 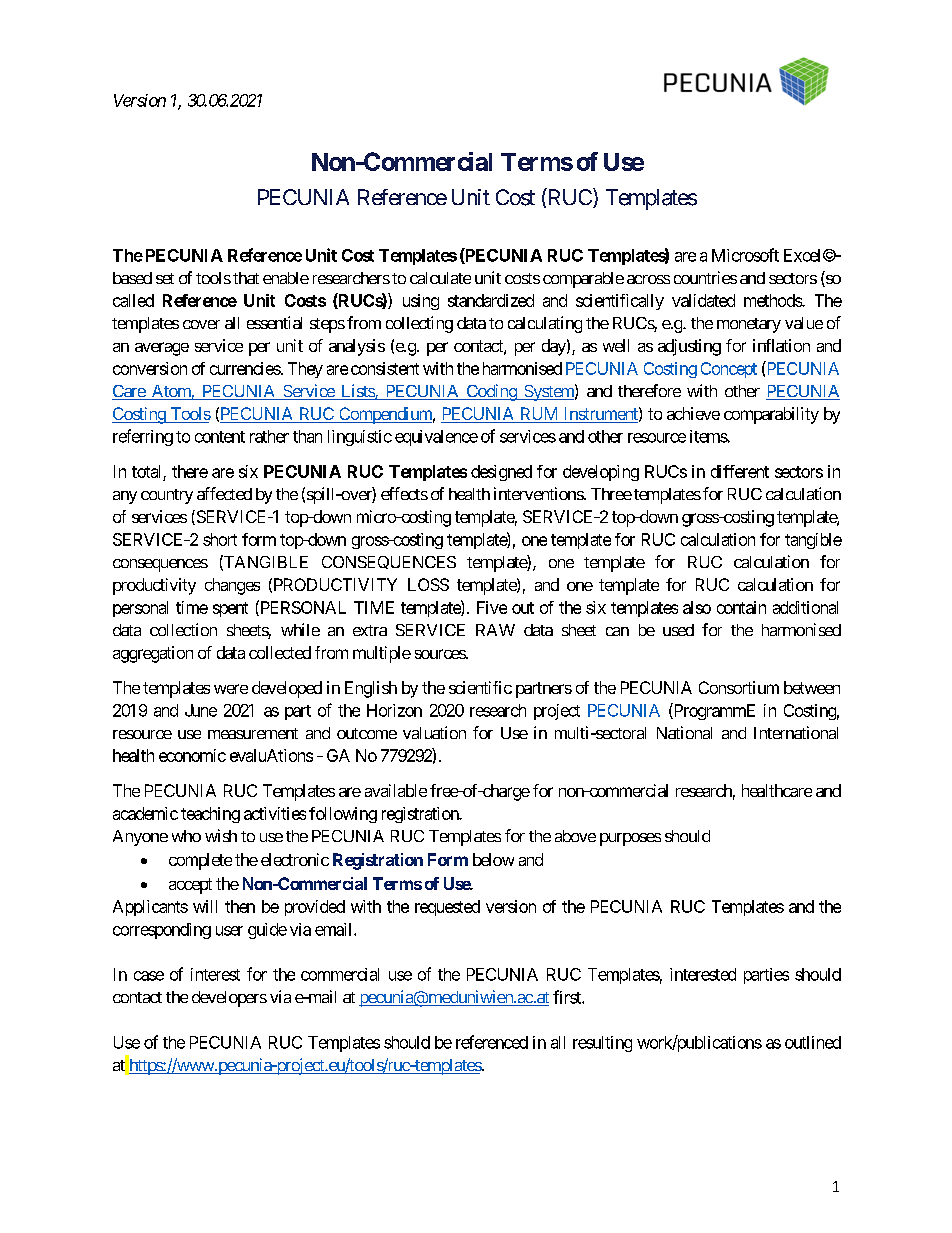 I want to click on validated, so click(x=703, y=300).
